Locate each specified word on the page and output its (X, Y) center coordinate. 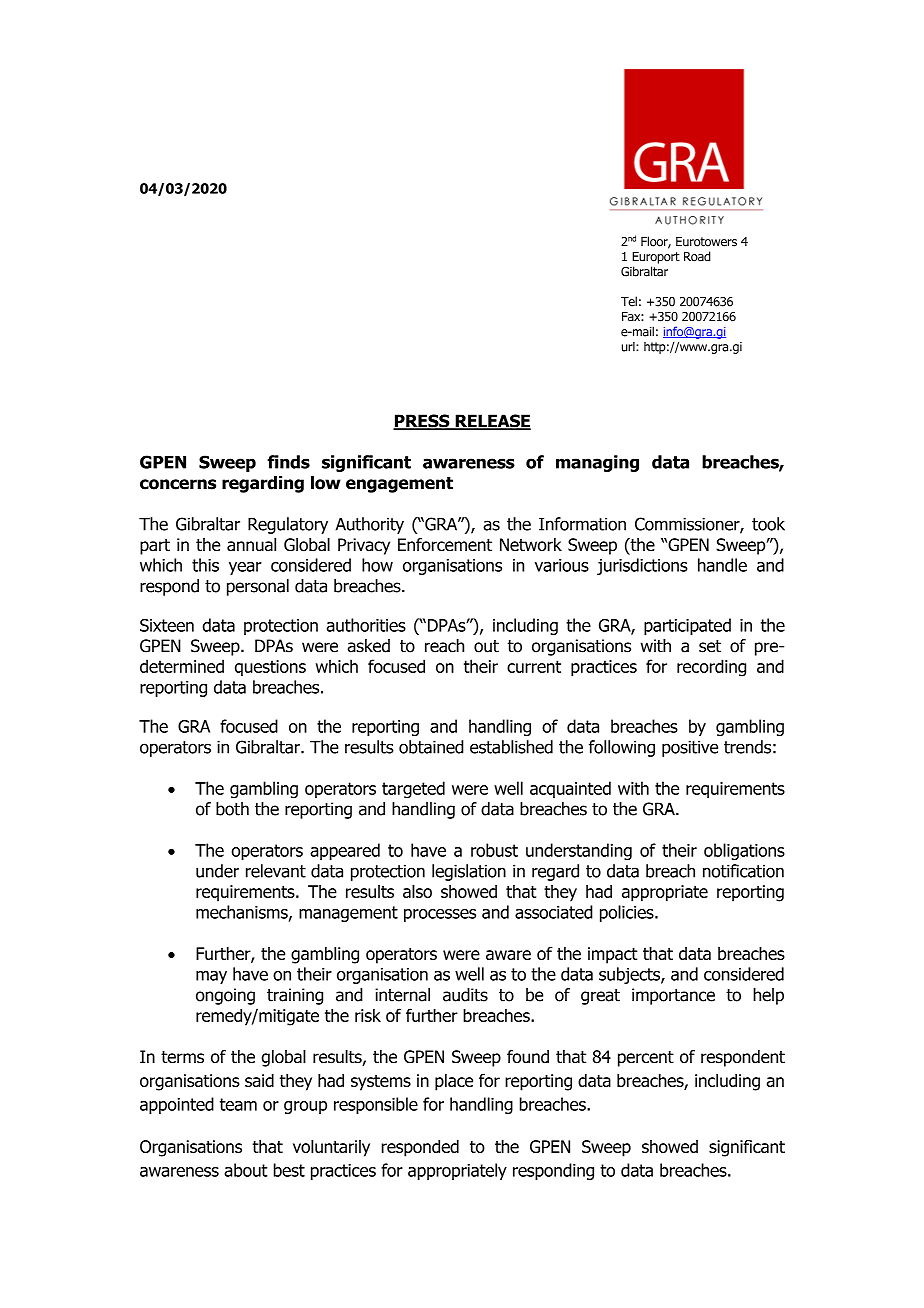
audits (465, 995)
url (629, 347)
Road (697, 256)
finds (288, 462)
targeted (413, 790)
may (211, 977)
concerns (178, 484)
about (246, 1170)
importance (673, 996)
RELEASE (492, 422)
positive (690, 748)
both (232, 809)
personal (258, 587)
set (710, 646)
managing (597, 463)
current (534, 666)
